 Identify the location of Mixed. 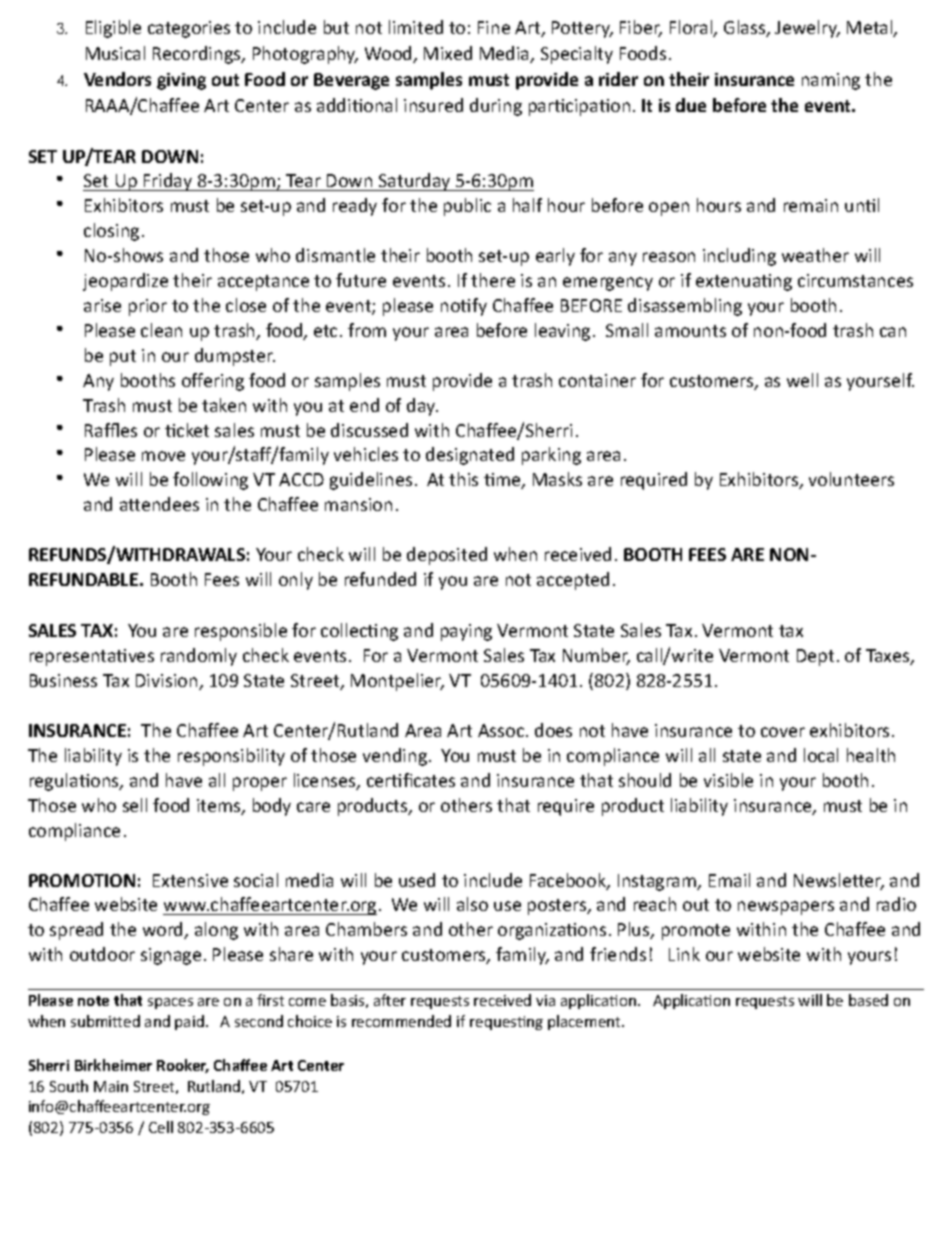
(448, 53).
